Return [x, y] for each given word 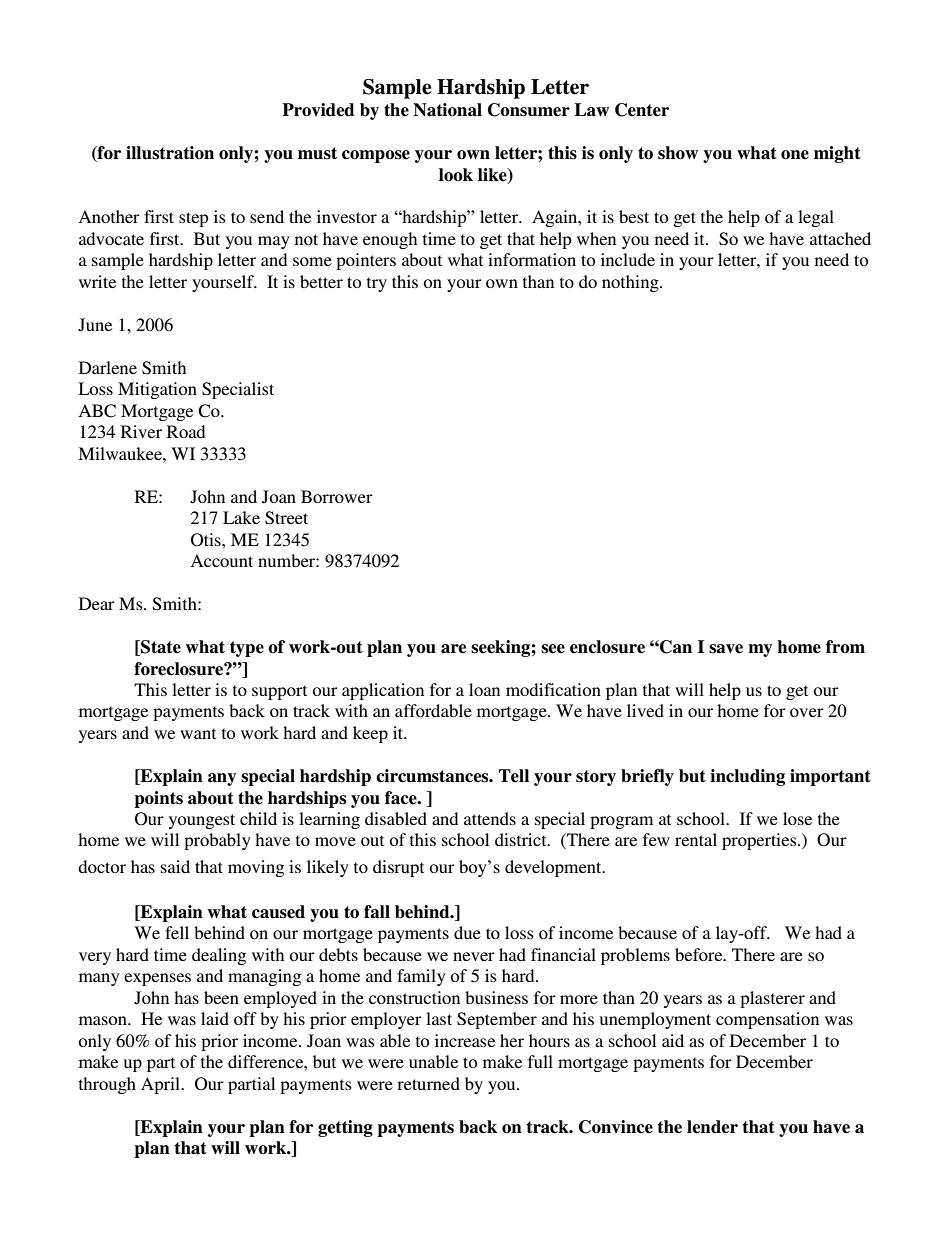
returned [428, 1083]
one [795, 155]
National [447, 110]
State [160, 648]
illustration [170, 153]
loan [484, 689]
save [726, 649]
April [162, 1085]
